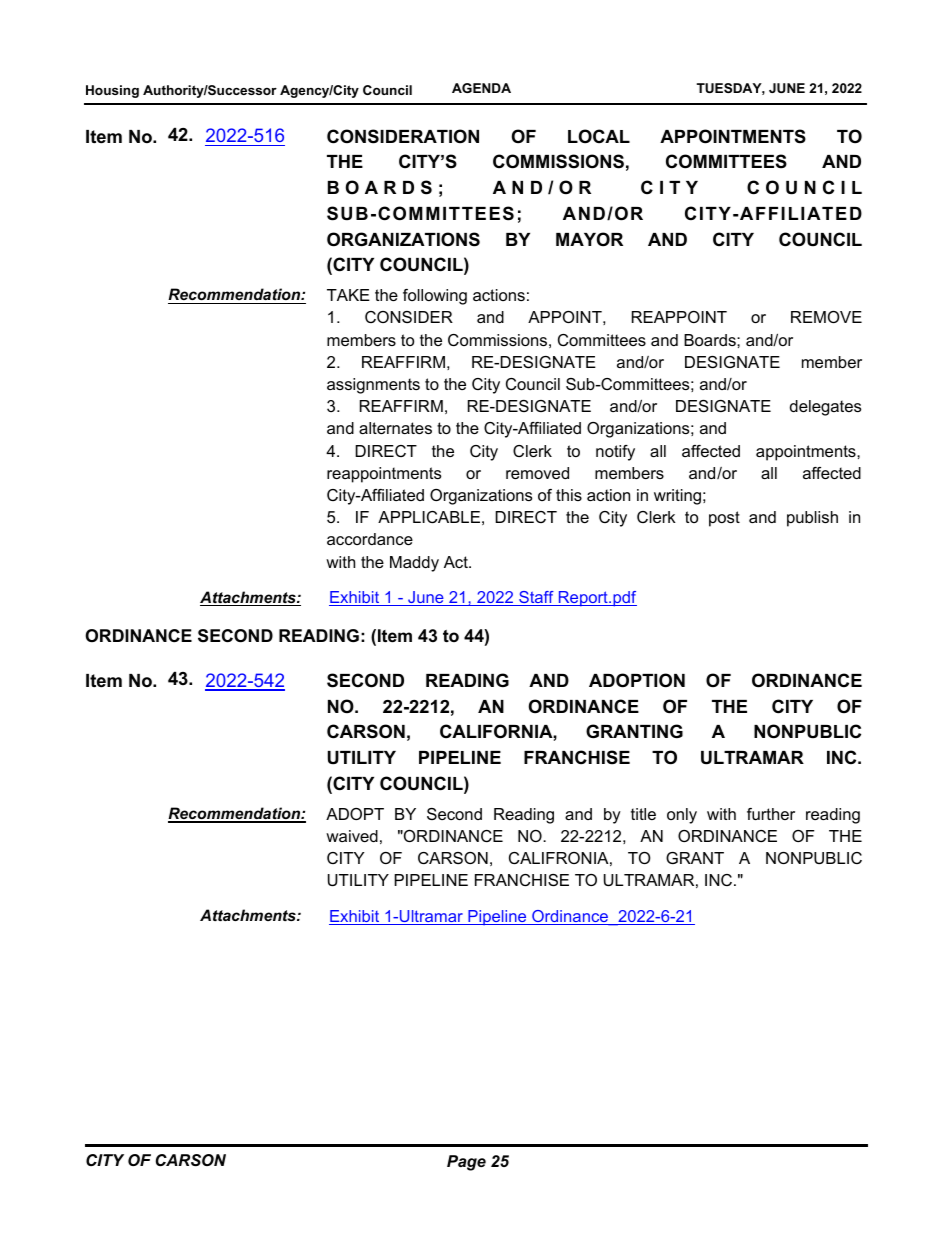 The width and height of the screenshot is (952, 1233). Describe the element at coordinates (112, 91) in the screenshot. I see `Housing` at that location.
